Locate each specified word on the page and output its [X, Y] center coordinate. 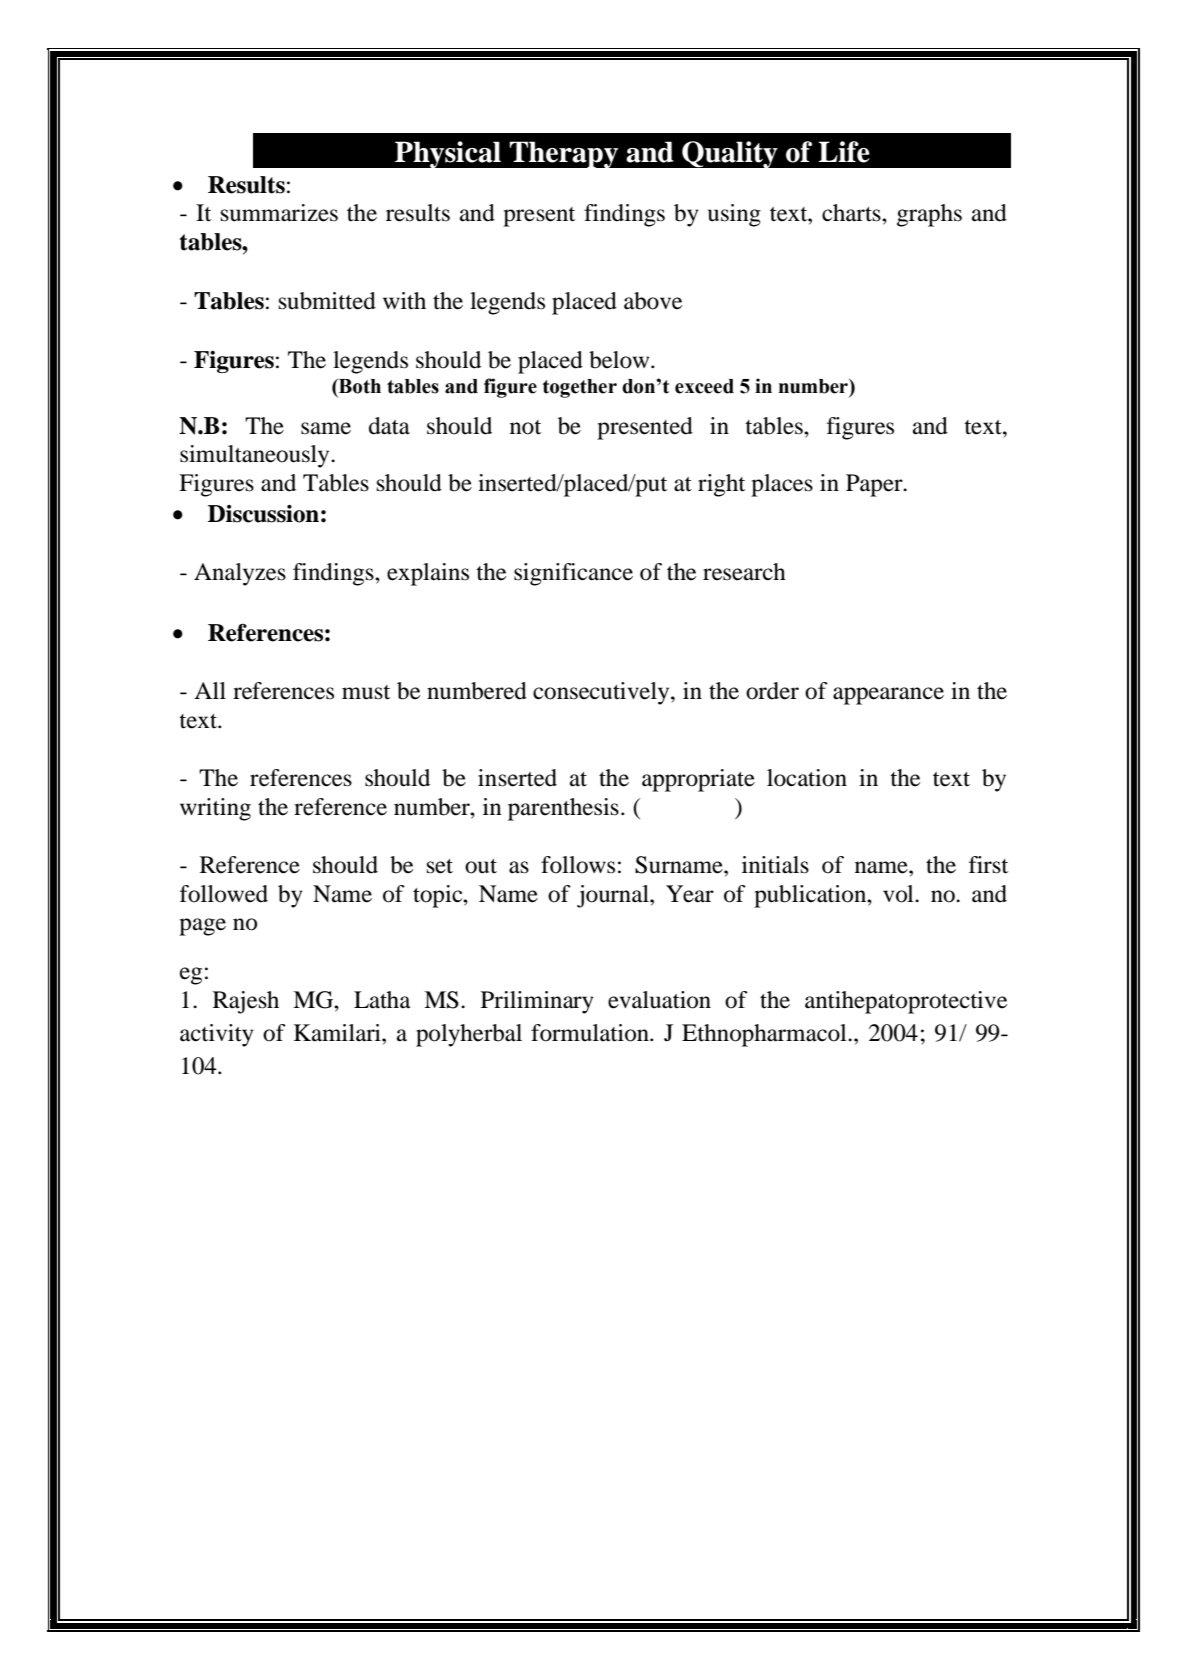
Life [844, 152]
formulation [591, 1033]
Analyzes [240, 574]
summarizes [279, 213]
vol [899, 894]
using [734, 215]
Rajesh [246, 1002]
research [744, 572]
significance [573, 574]
